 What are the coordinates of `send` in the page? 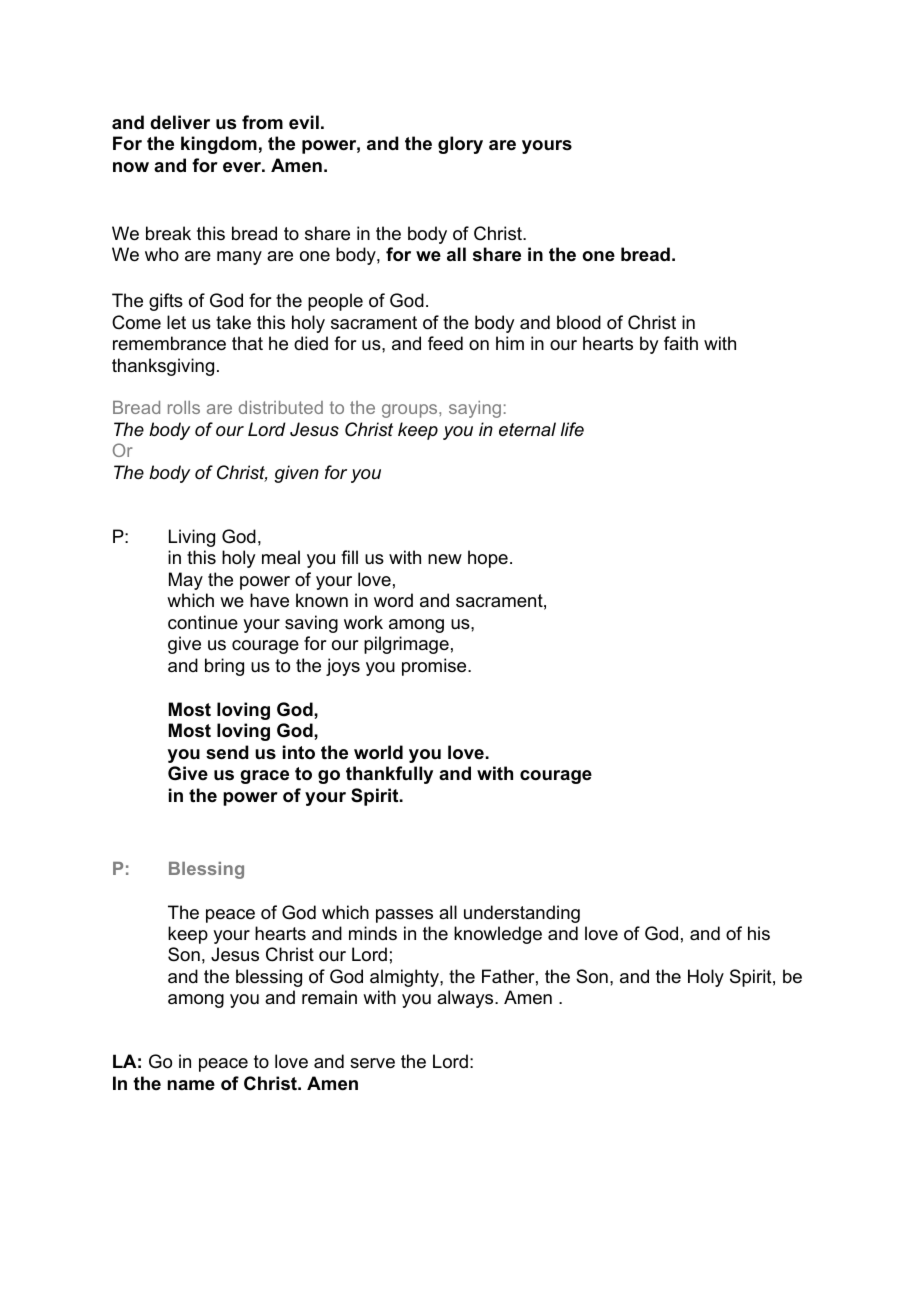 It's located at (227, 752).
